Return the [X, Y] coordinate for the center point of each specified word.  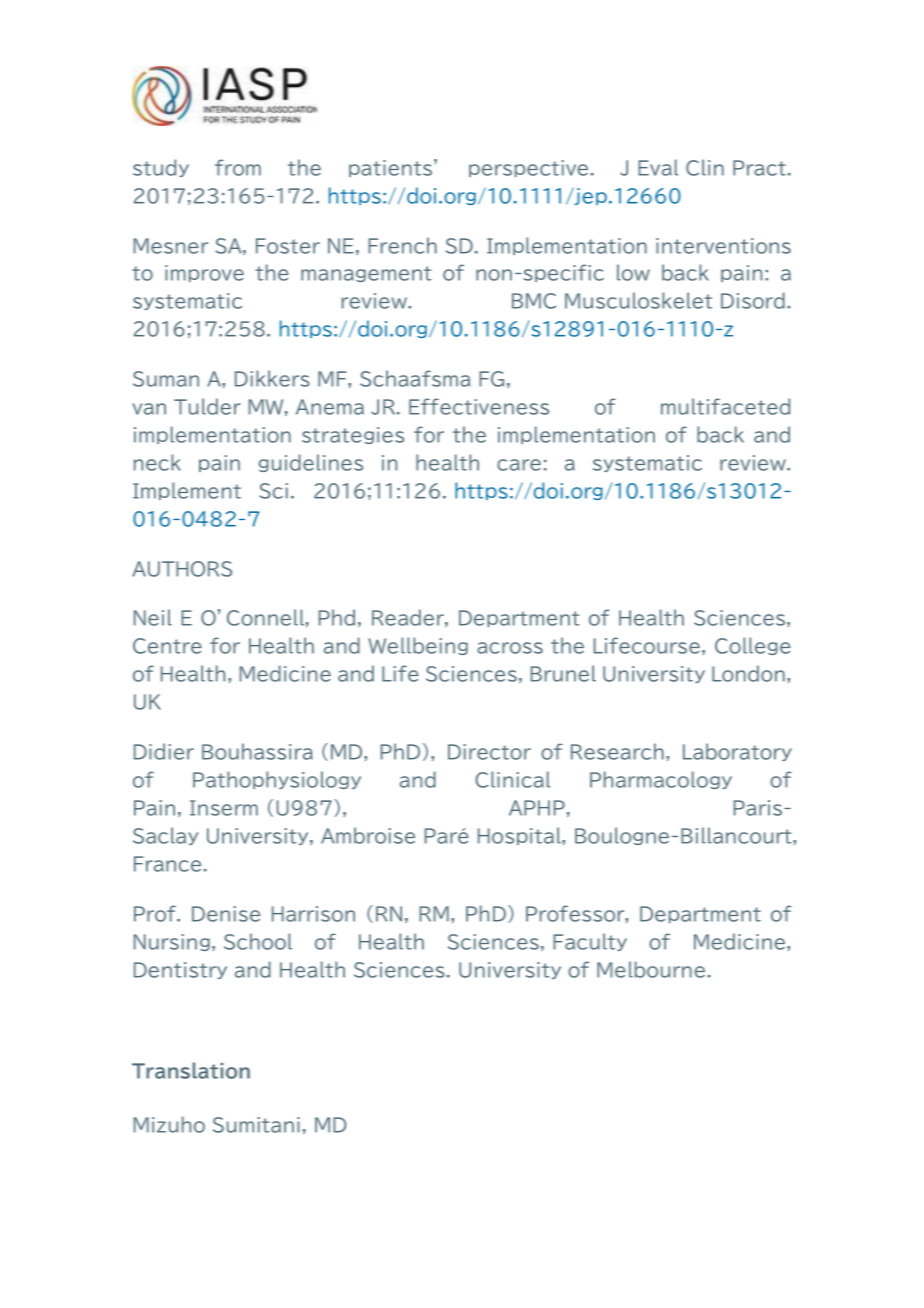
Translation [191, 1070]
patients [392, 168]
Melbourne [651, 969]
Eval [658, 167]
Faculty [590, 942]
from [238, 167]
